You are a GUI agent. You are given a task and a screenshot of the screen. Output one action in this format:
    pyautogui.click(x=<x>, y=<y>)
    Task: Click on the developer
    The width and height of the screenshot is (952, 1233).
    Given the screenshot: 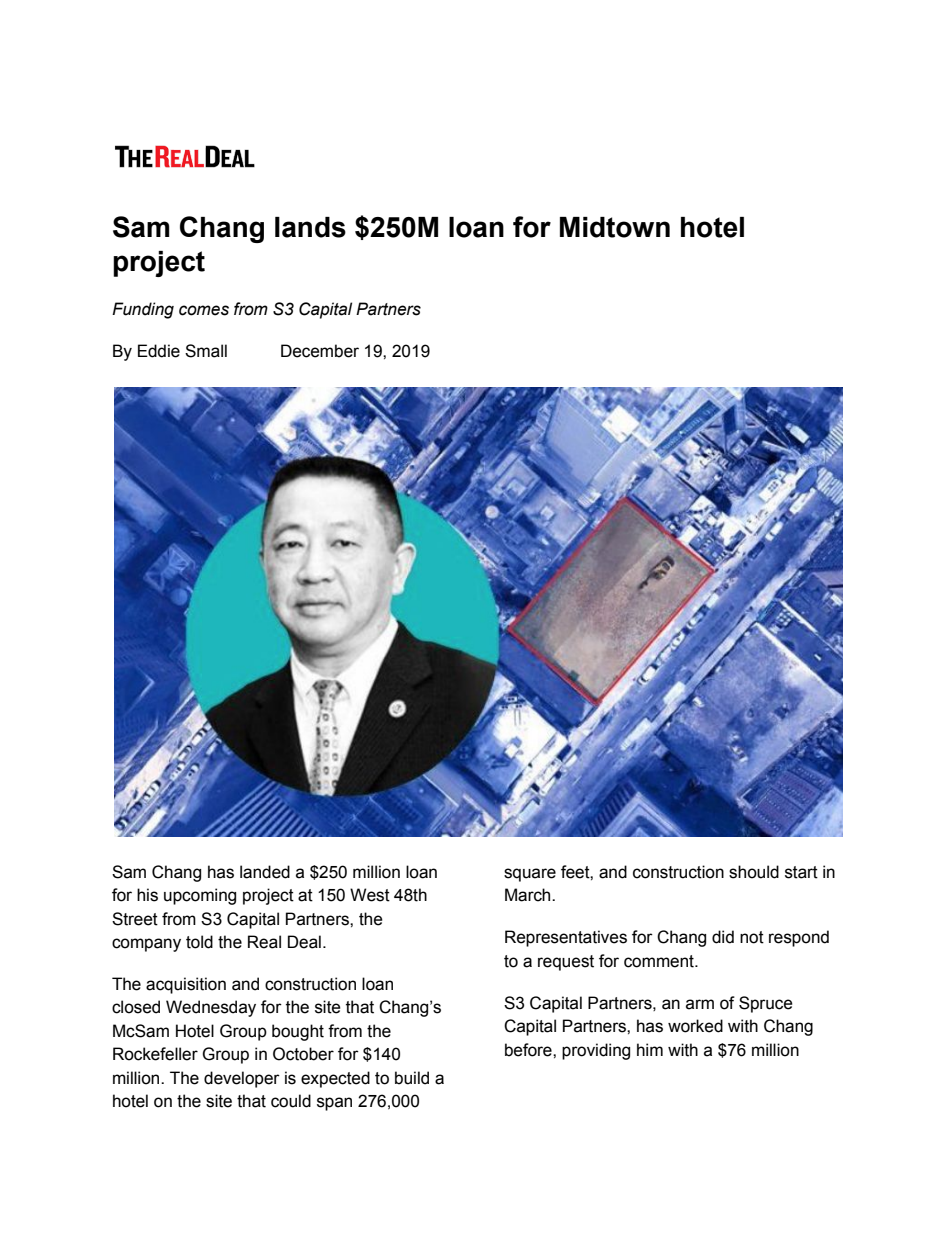 What is the action you would take?
    pyautogui.click(x=242, y=1079)
